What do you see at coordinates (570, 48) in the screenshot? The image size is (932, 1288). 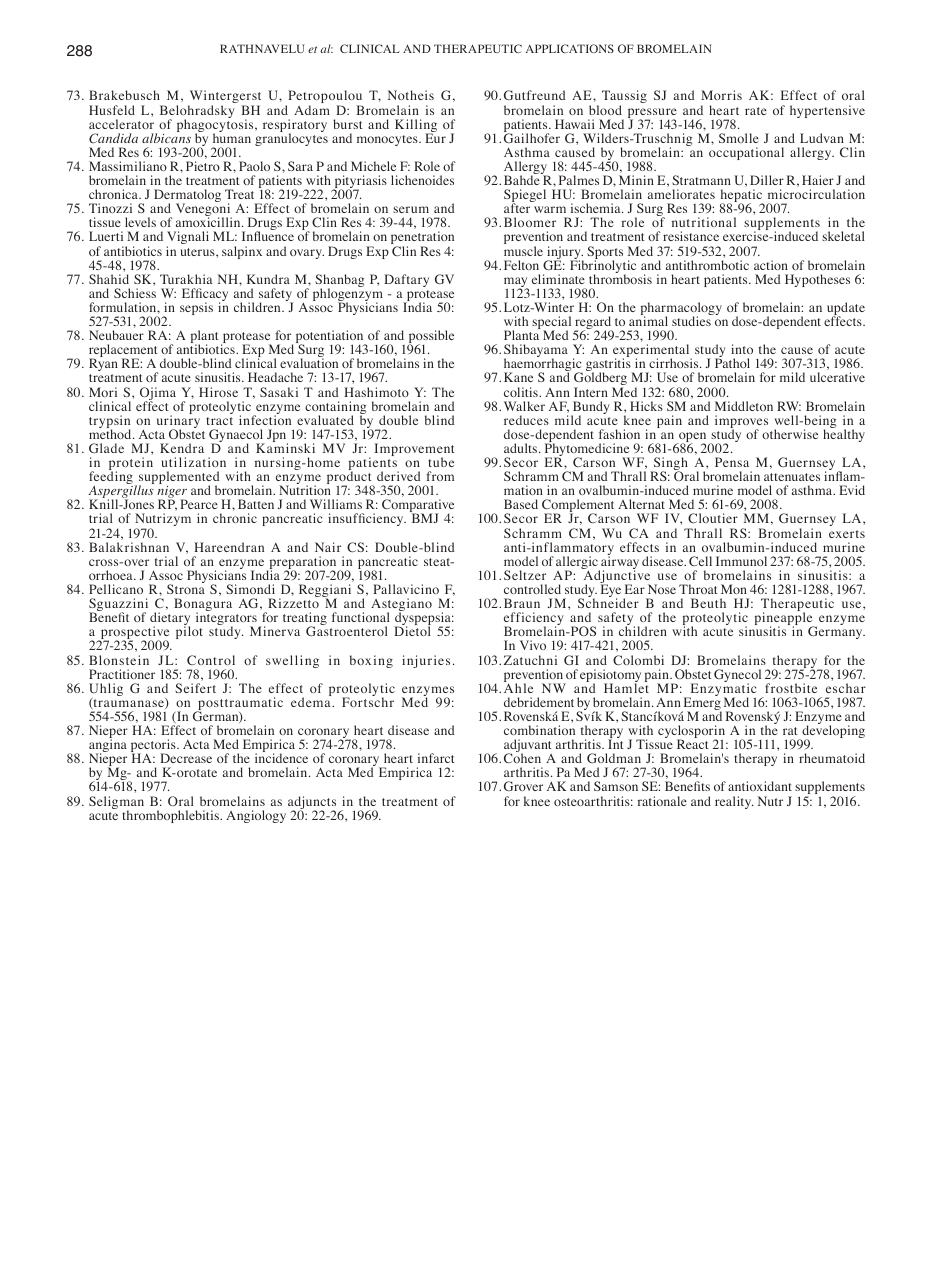 I see `APPLICATIONS` at bounding box center [570, 48].
